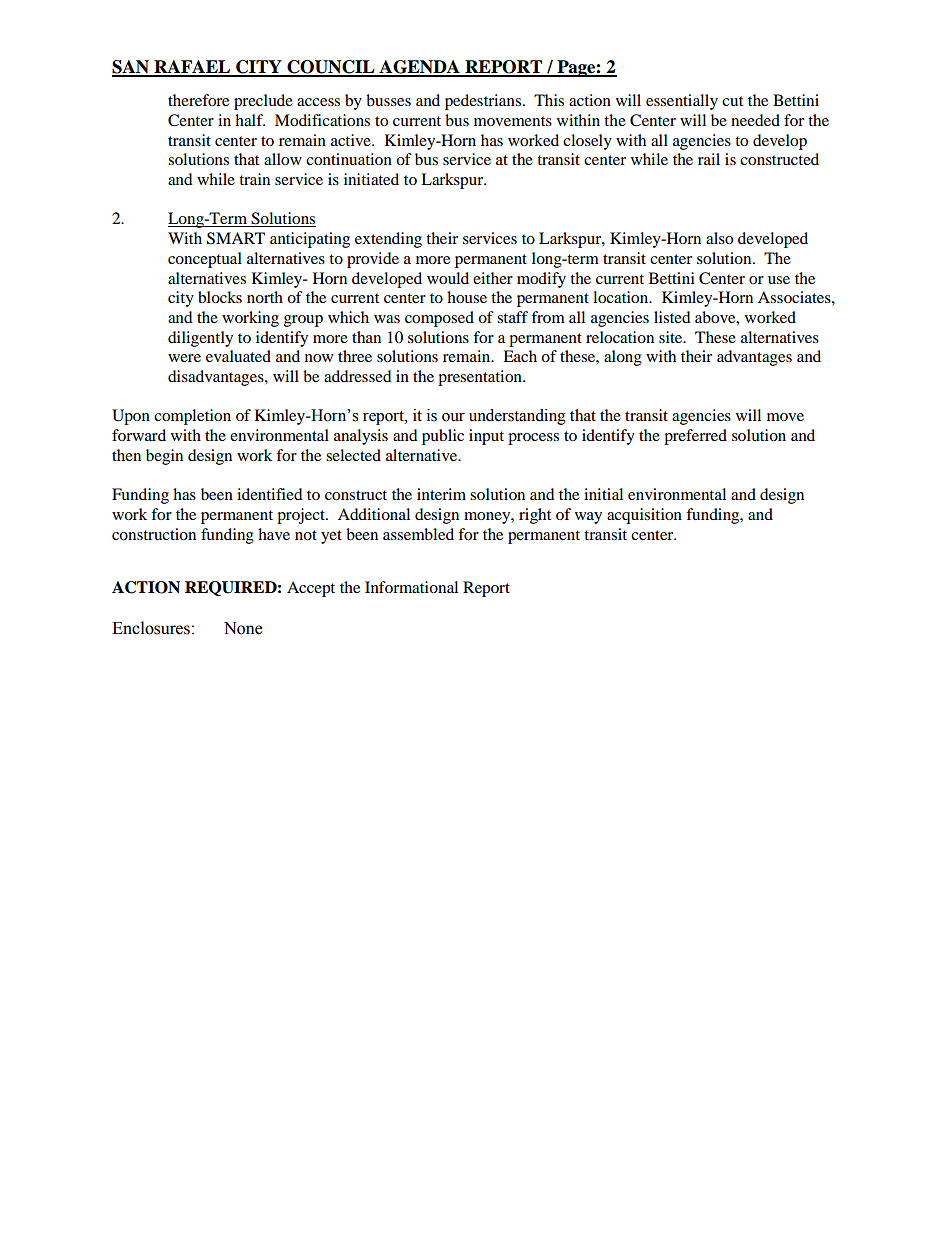  What do you see at coordinates (200, 339) in the document?
I see `diligently` at bounding box center [200, 339].
